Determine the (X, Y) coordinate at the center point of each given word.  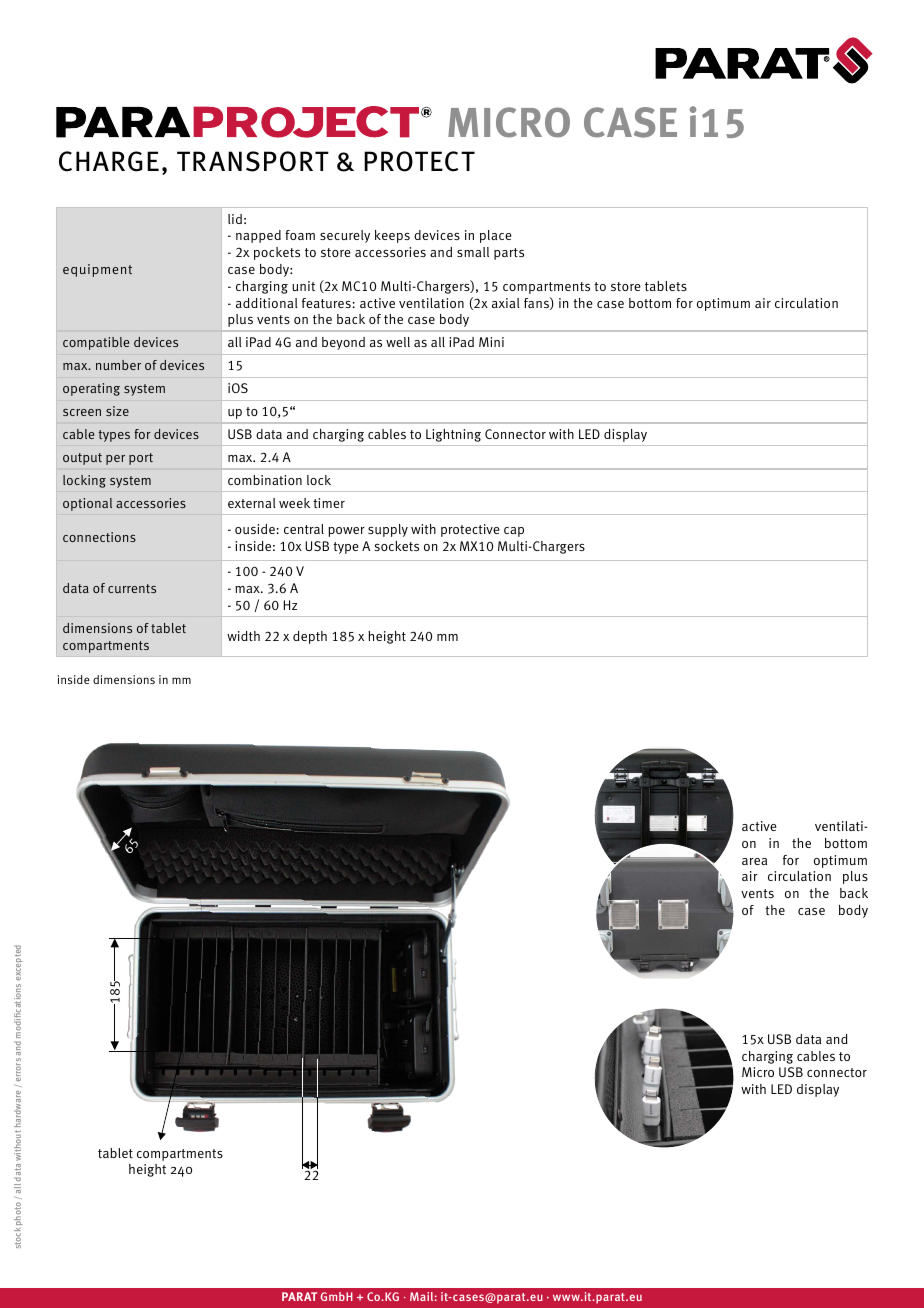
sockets (396, 546)
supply (388, 530)
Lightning (453, 435)
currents (132, 588)
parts (509, 254)
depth (310, 637)
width (243, 636)
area (754, 861)
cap (514, 532)
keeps (392, 236)
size (117, 411)
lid (235, 219)
